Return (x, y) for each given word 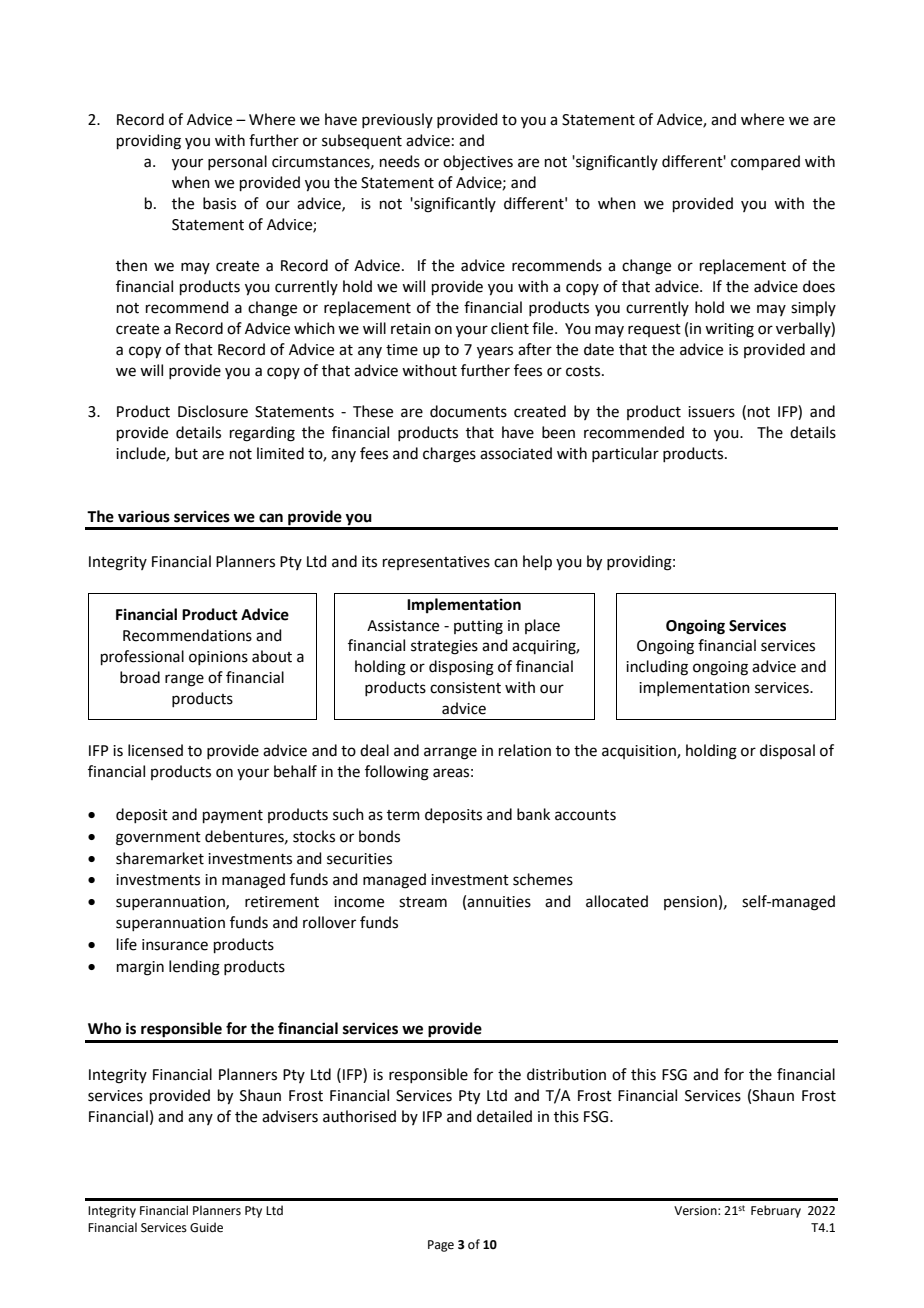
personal (237, 162)
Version (696, 1211)
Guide (206, 1227)
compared (765, 162)
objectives (478, 163)
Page (441, 1246)
